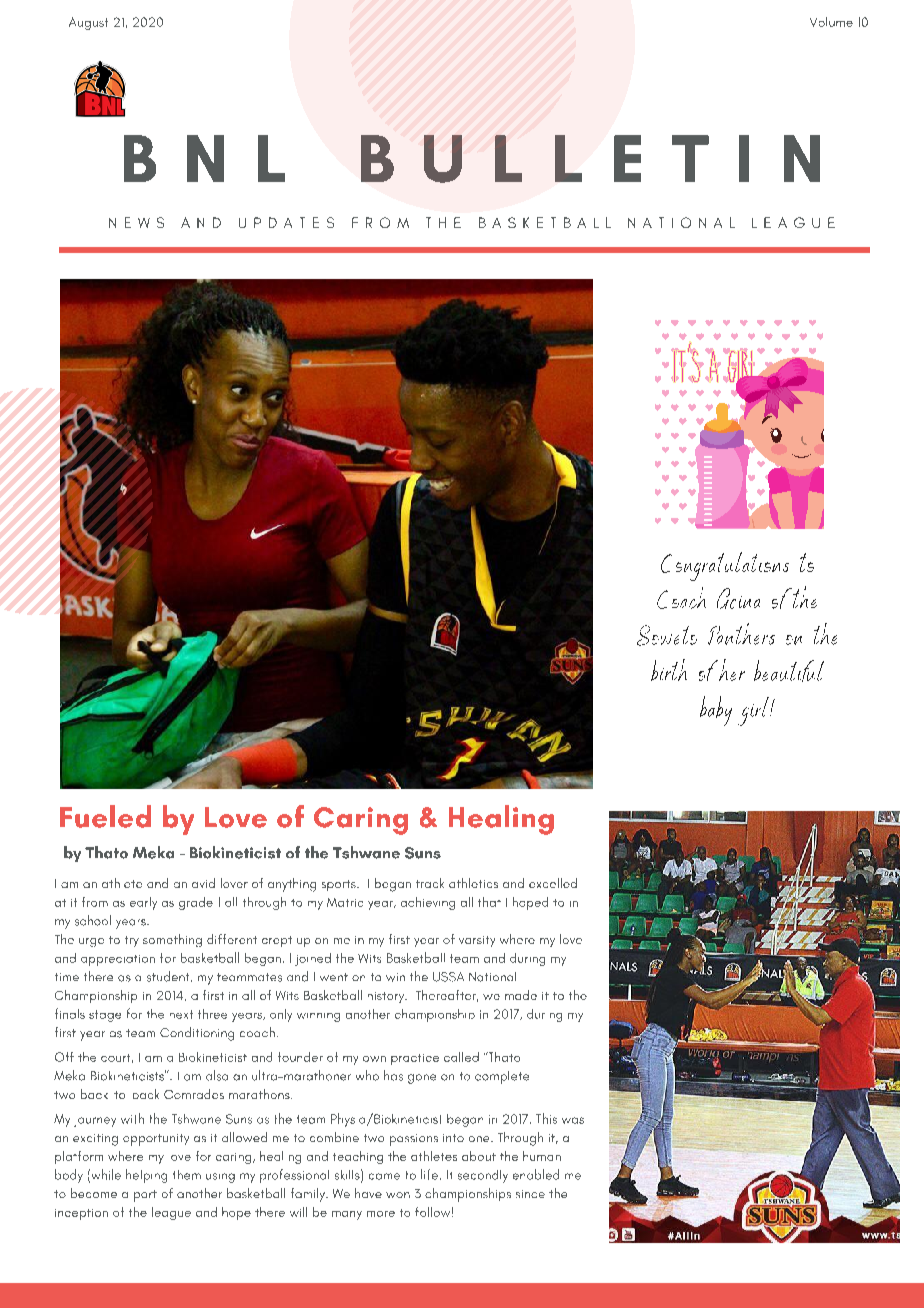  I want to click on track, so click(430, 883).
